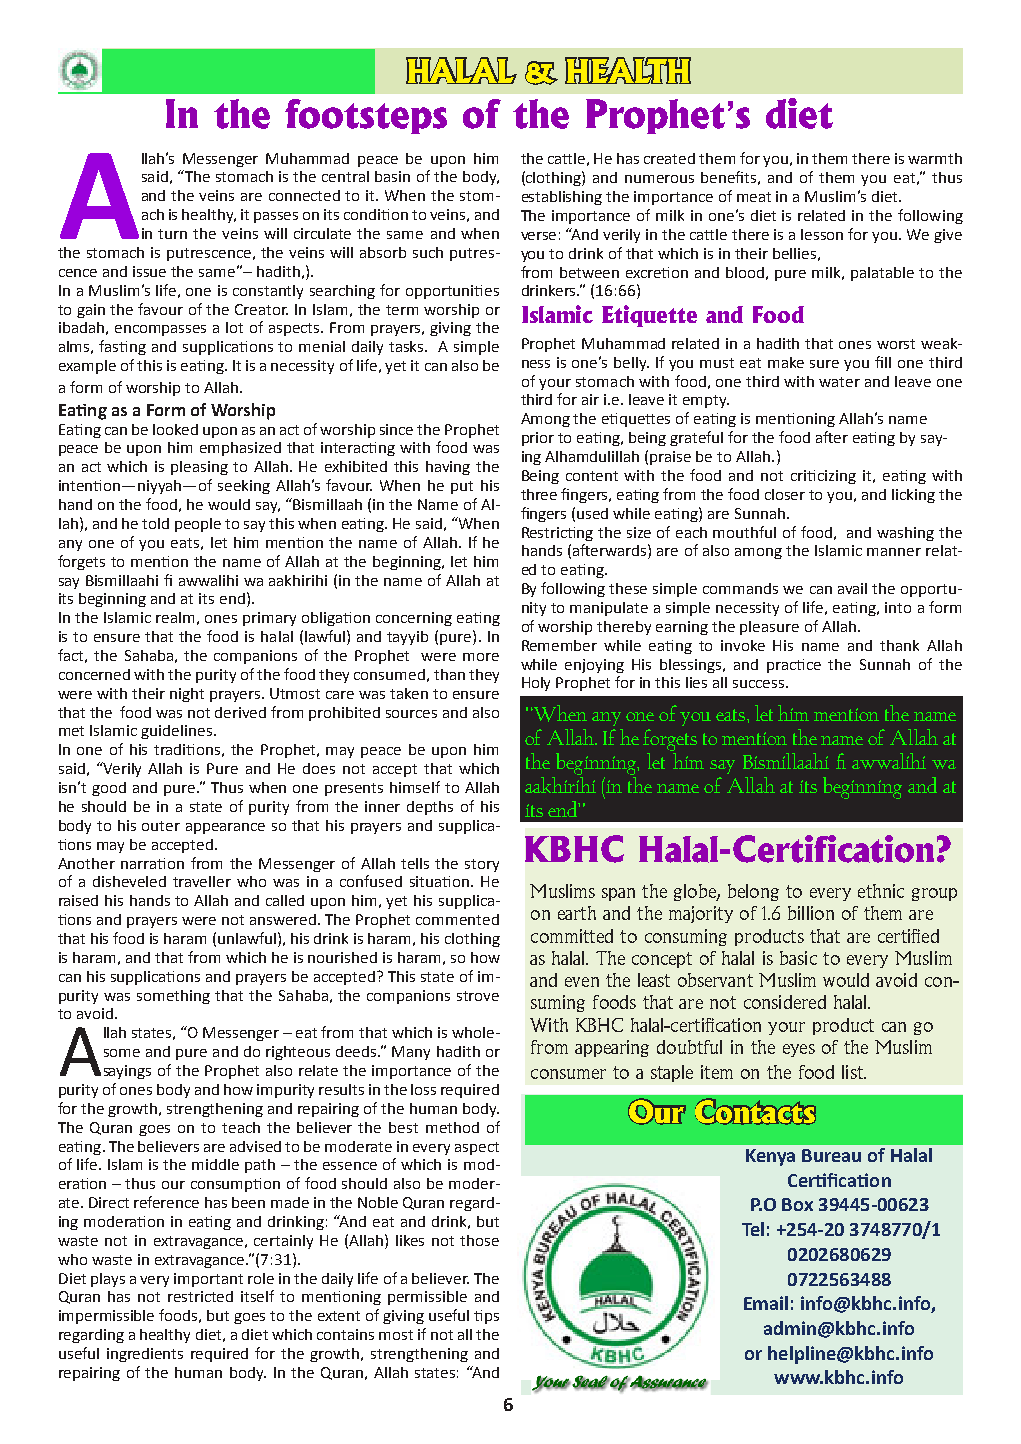  I want to click on restricted, so click(200, 1296).
